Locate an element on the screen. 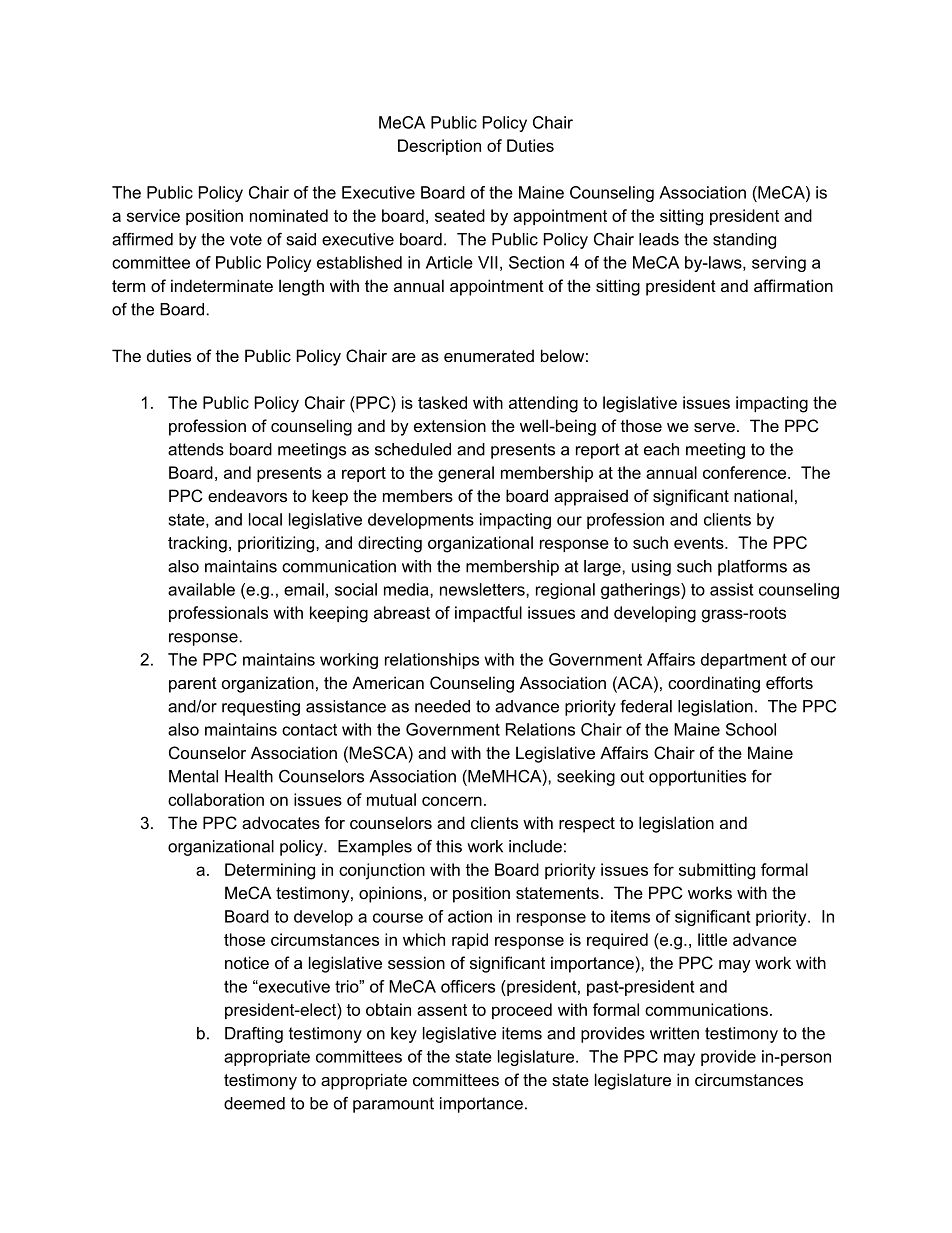 This screenshot has height=1233, width=952. opportunities is located at coordinates (697, 778).
